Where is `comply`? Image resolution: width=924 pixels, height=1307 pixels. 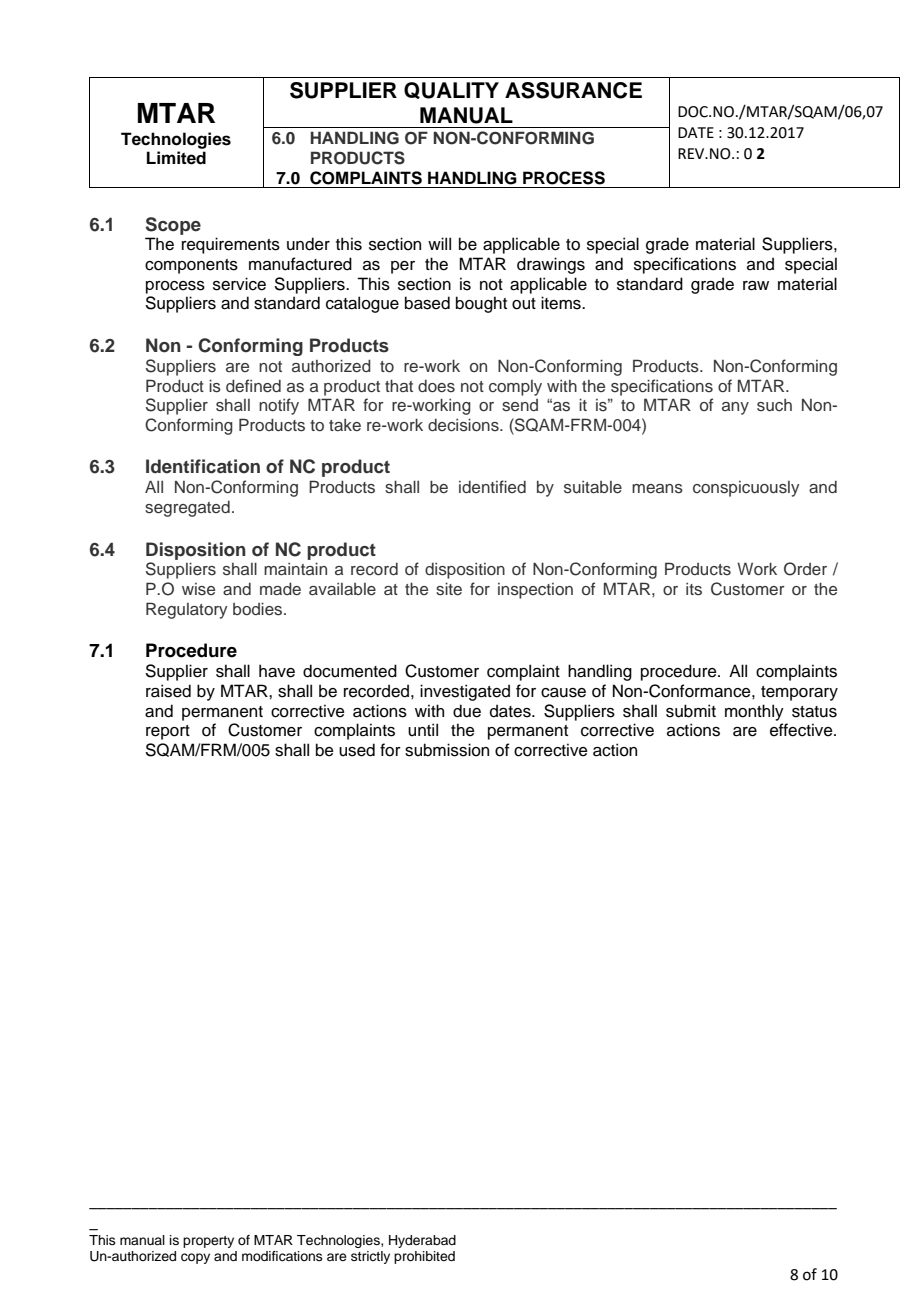
comply is located at coordinates (515, 388).
